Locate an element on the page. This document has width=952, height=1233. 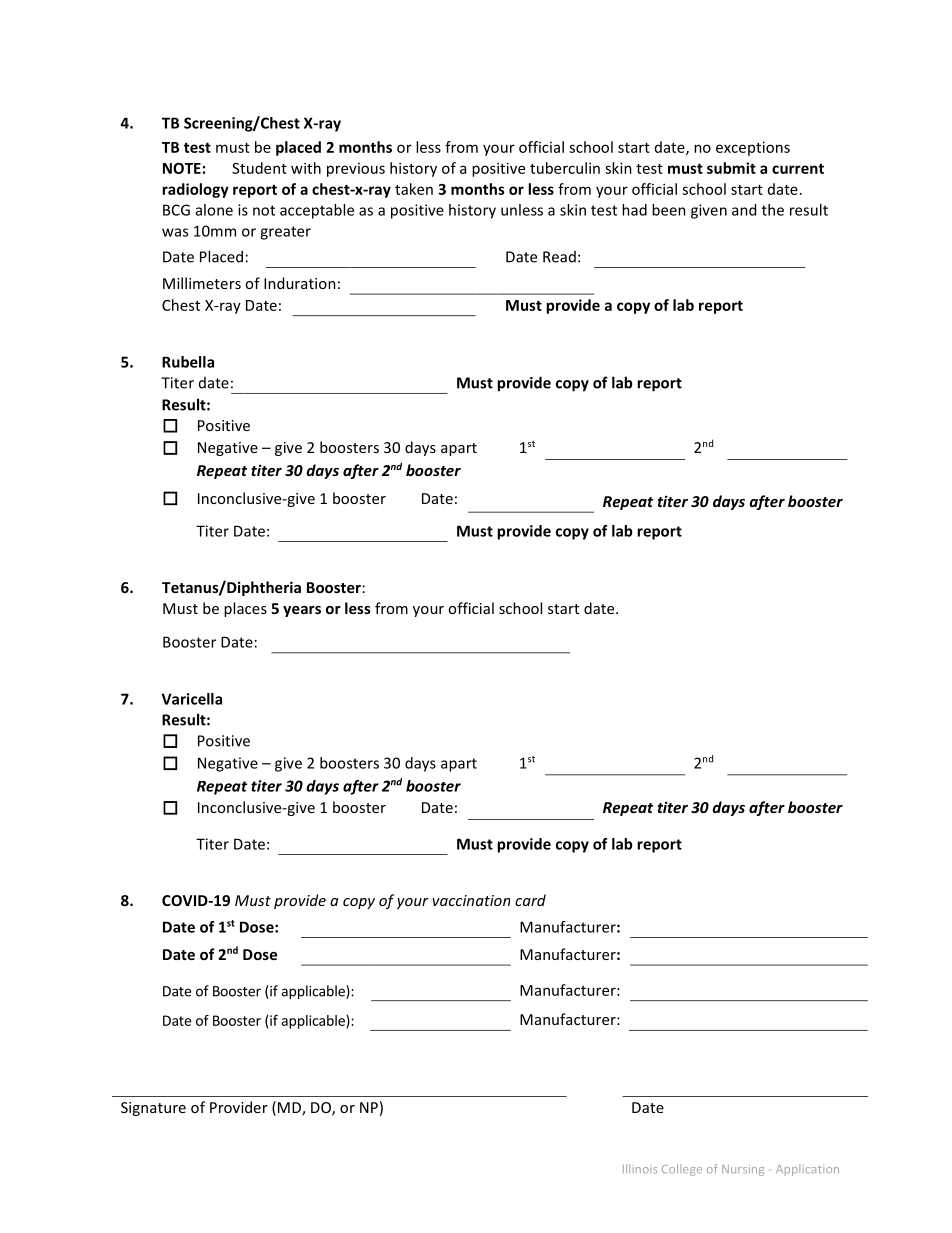
Student is located at coordinates (259, 168).
